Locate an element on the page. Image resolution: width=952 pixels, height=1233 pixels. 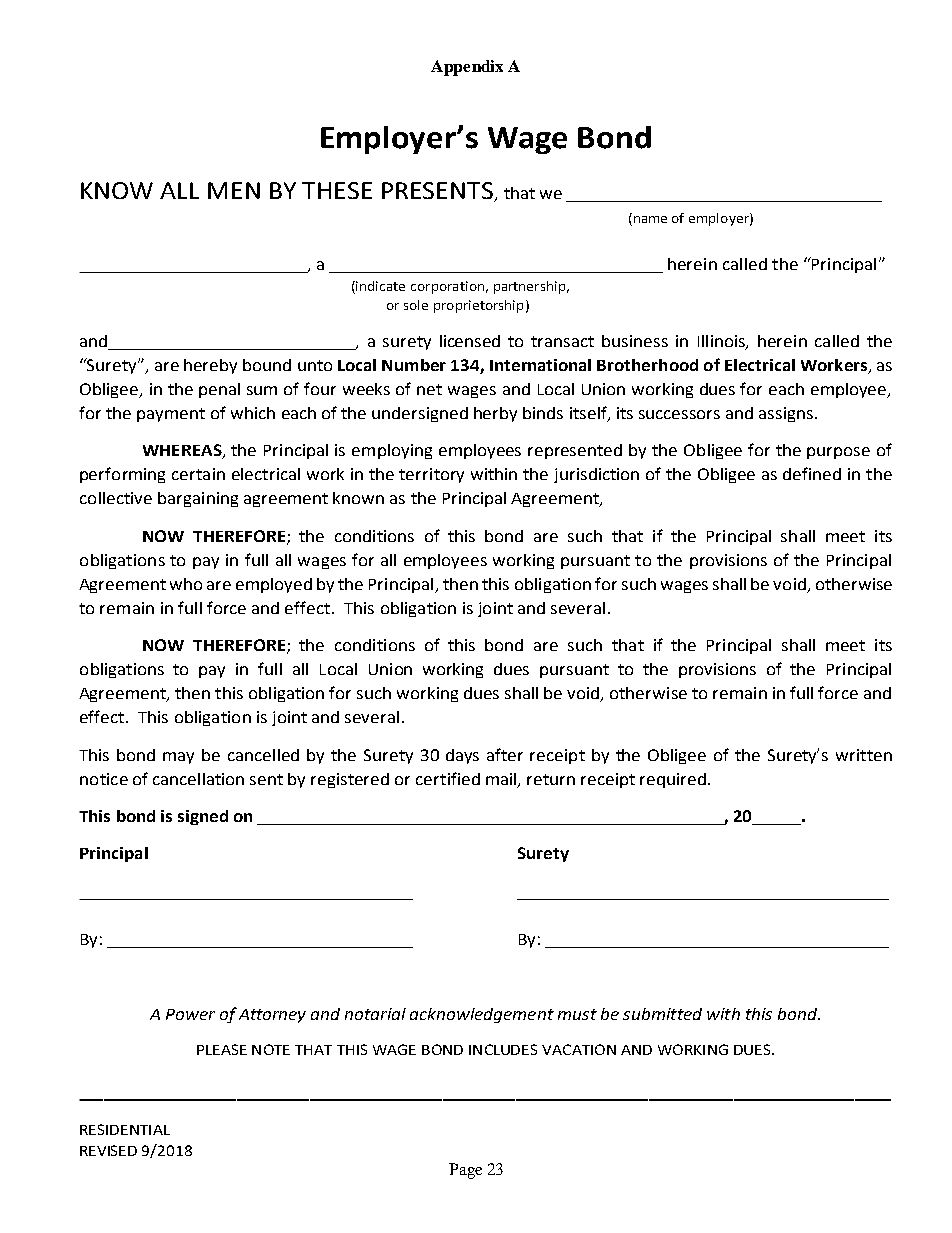
business is located at coordinates (635, 341).
